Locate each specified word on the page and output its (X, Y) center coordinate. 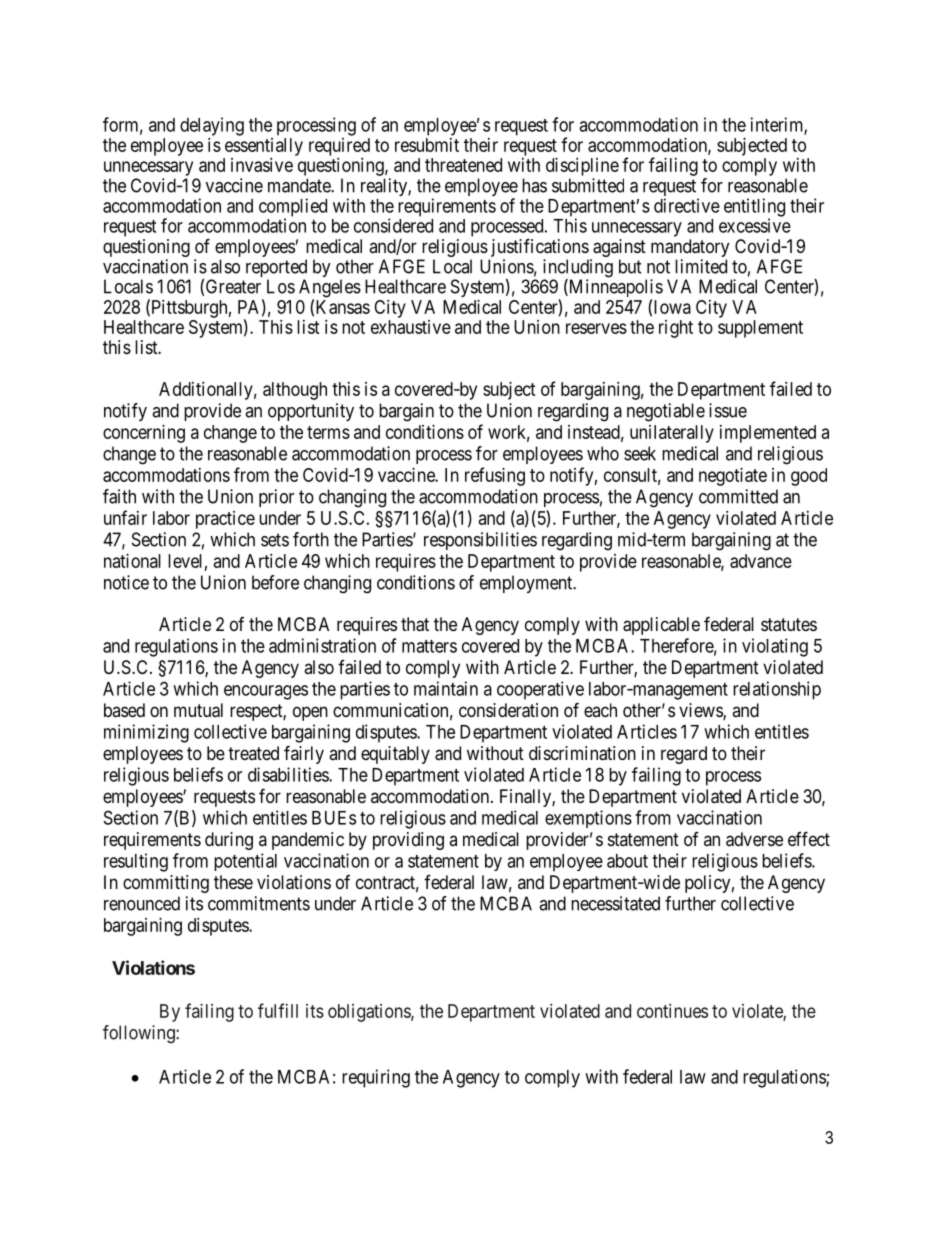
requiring (376, 1078)
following (140, 1034)
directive (687, 205)
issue (728, 410)
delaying (212, 126)
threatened (463, 165)
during (229, 841)
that (415, 624)
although (295, 391)
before (275, 582)
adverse (754, 839)
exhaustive (411, 327)
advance (761, 561)
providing (408, 841)
